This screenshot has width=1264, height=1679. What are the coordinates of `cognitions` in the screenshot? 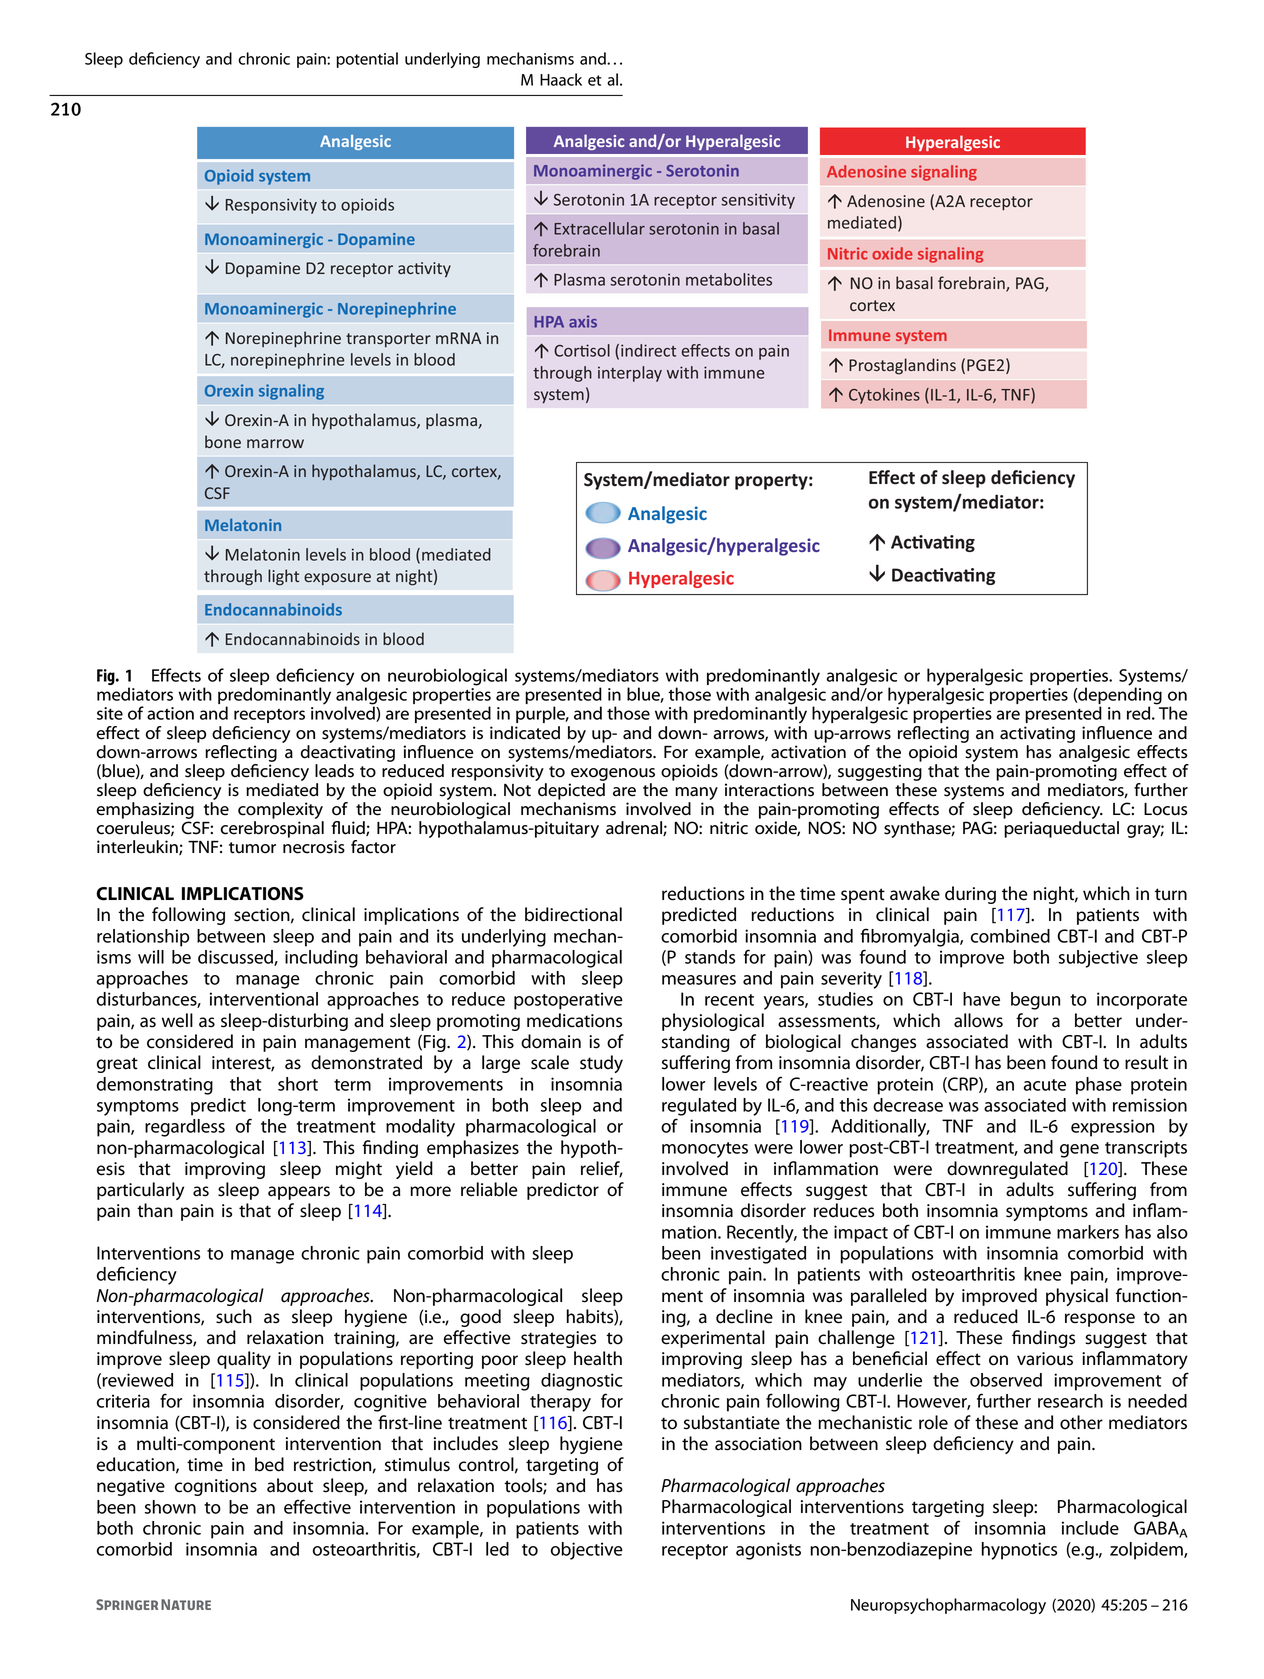 It's located at (216, 1487).
